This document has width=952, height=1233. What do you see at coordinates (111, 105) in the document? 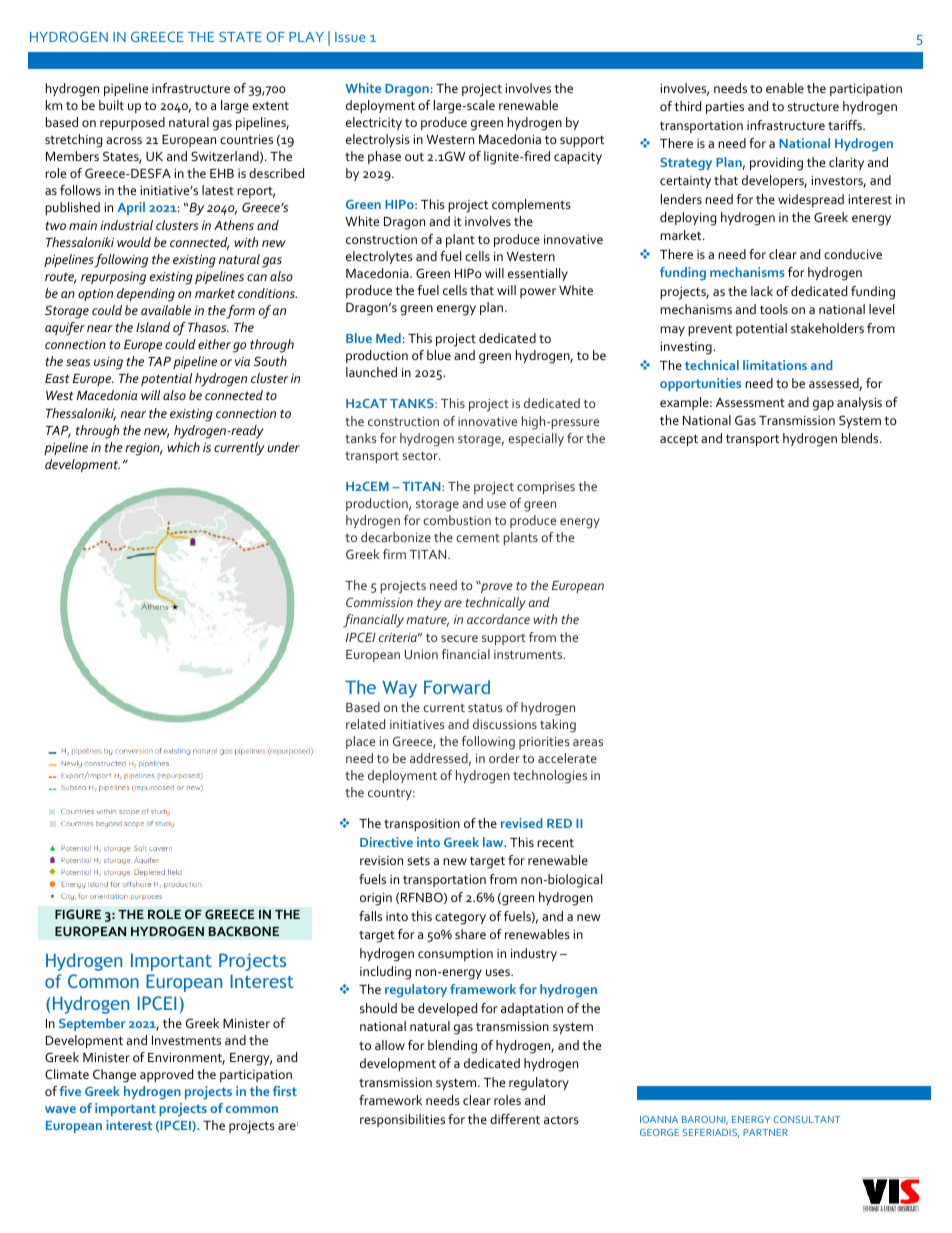
I see `built` at bounding box center [111, 105].
